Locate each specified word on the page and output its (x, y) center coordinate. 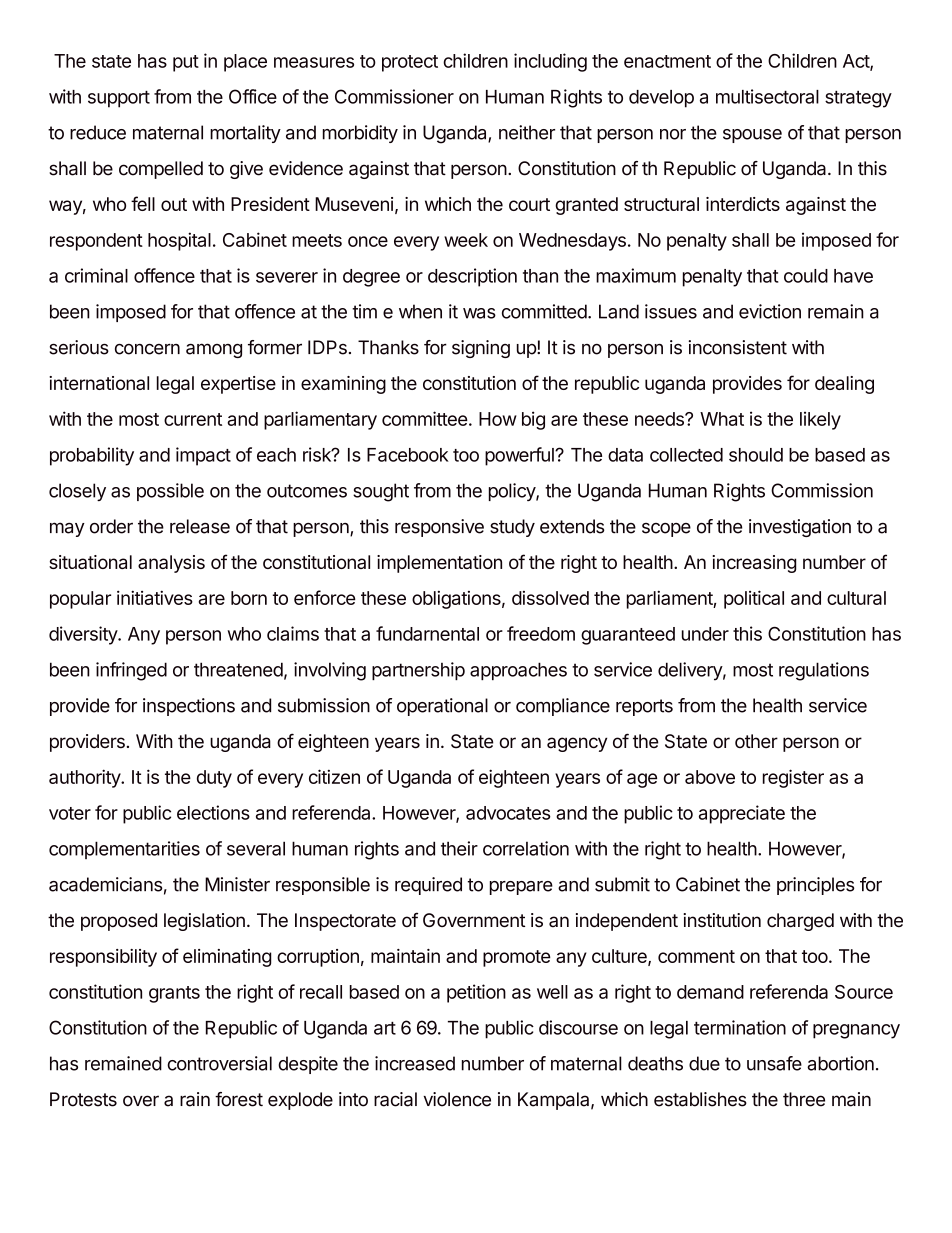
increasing (754, 564)
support (119, 99)
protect (410, 63)
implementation (439, 564)
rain (195, 1099)
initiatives (155, 597)
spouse (752, 136)
